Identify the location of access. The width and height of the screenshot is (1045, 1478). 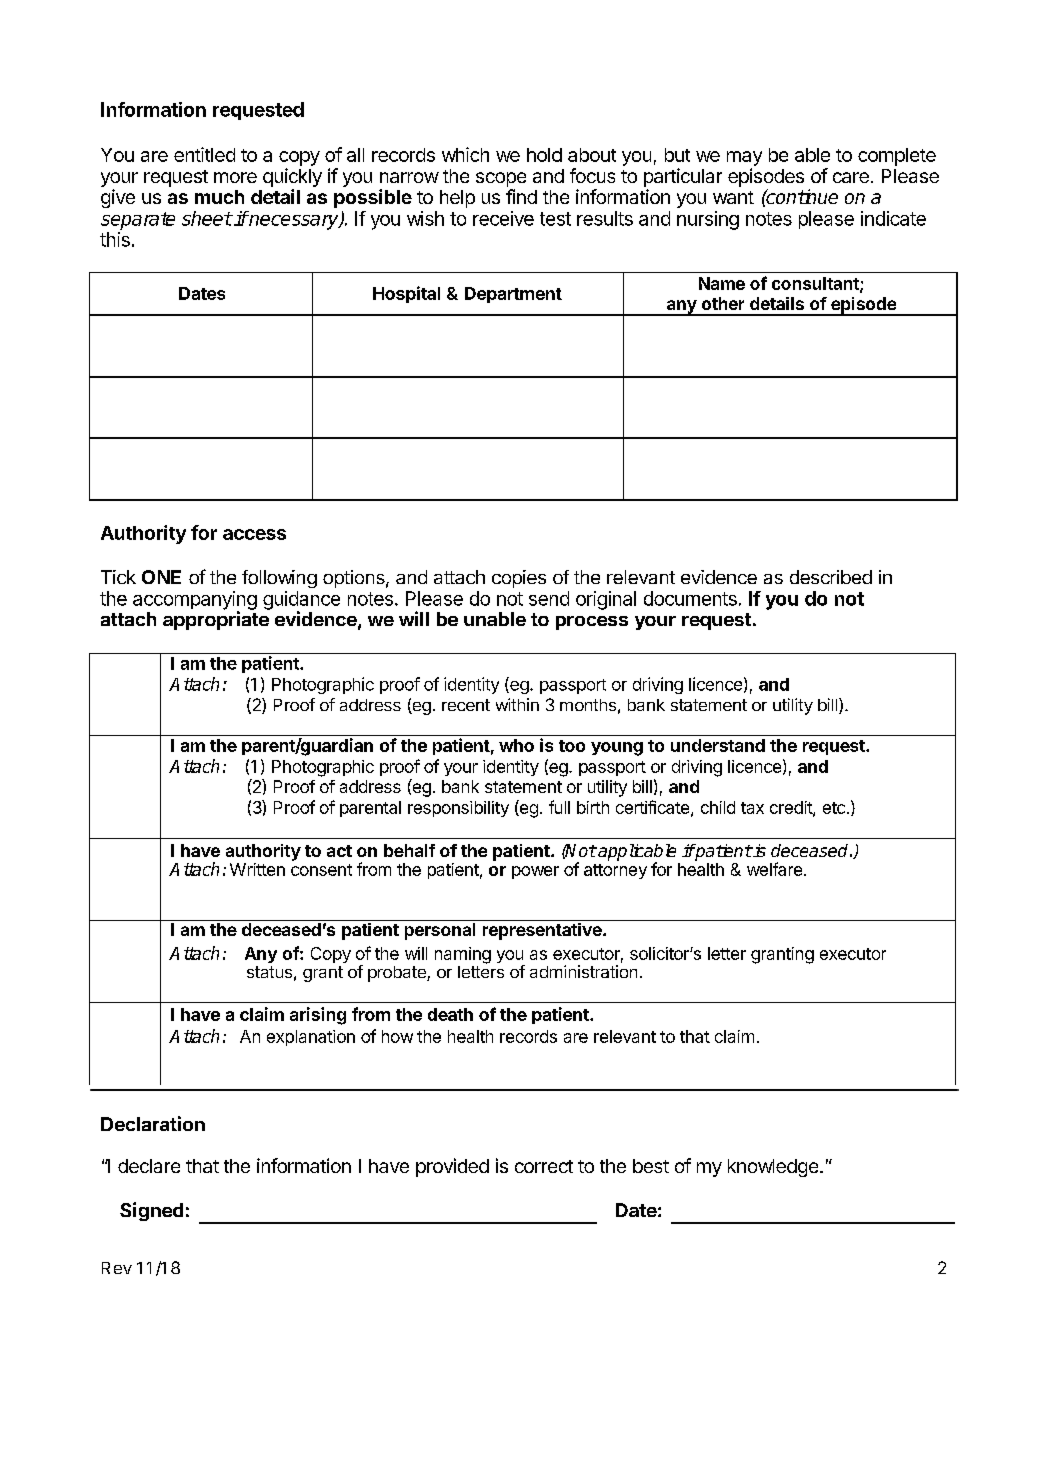
(254, 534).
